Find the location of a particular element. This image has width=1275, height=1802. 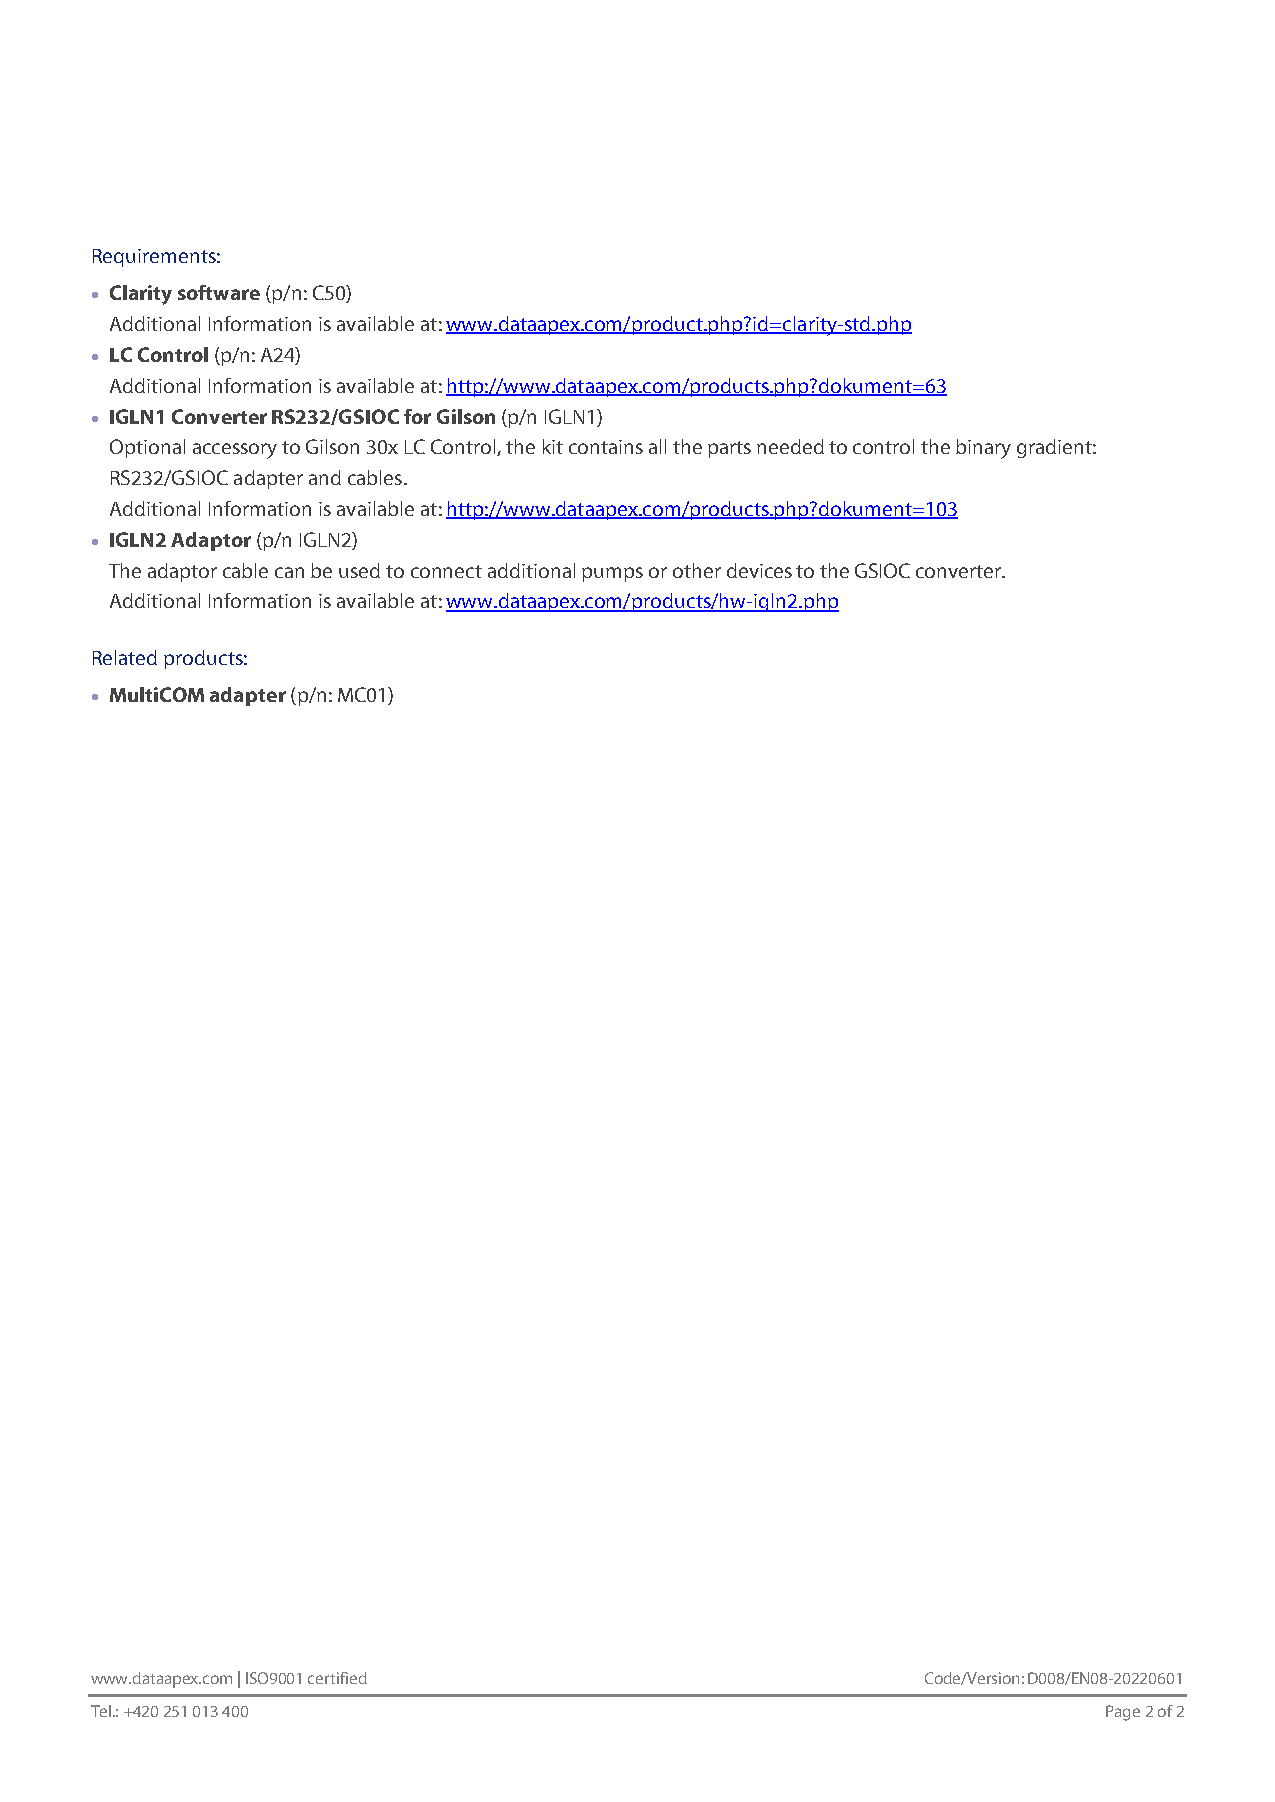

Related is located at coordinates (125, 657).
